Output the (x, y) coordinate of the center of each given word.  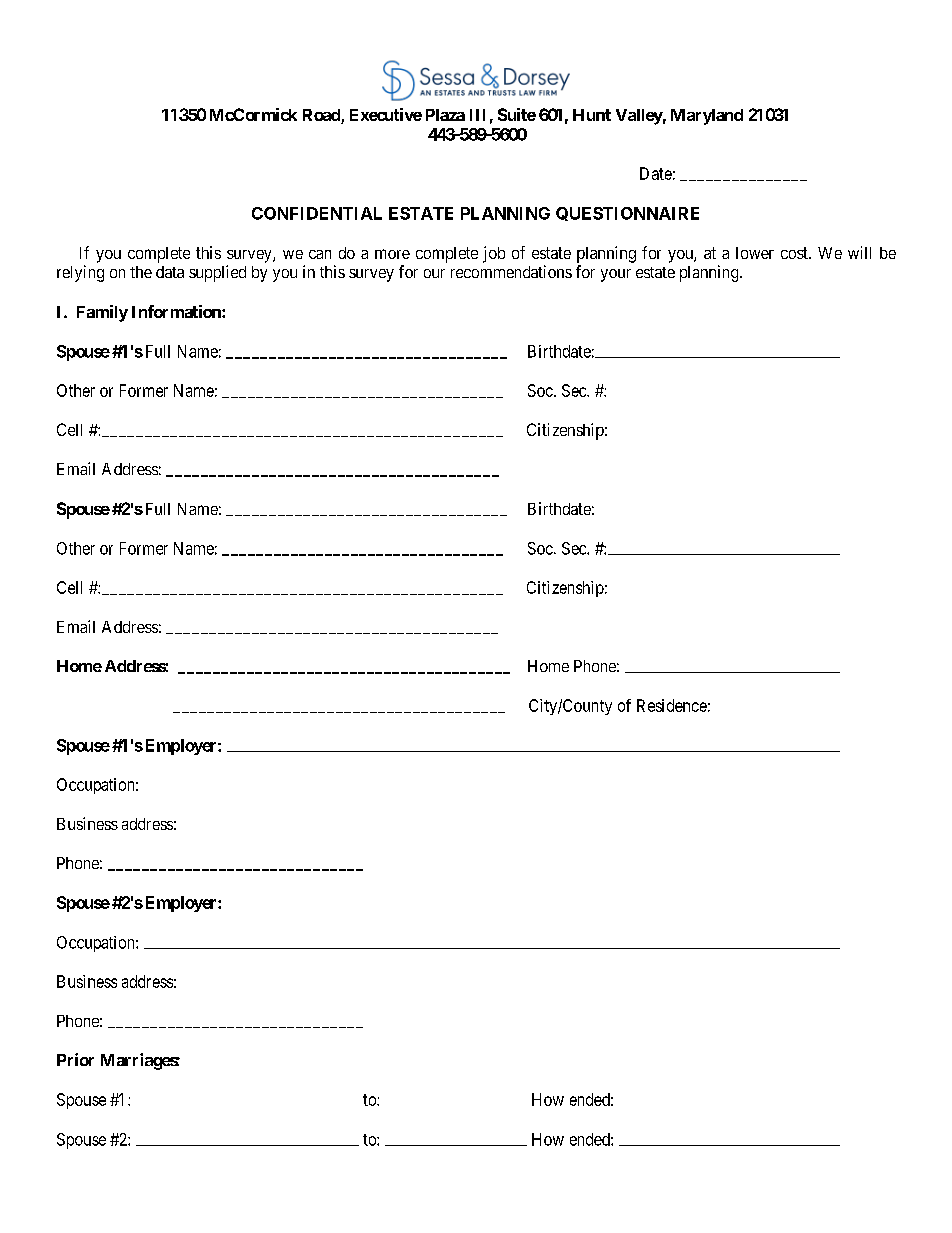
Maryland (707, 117)
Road (322, 116)
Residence (672, 705)
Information (177, 311)
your (616, 275)
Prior (75, 1059)
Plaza (445, 115)
